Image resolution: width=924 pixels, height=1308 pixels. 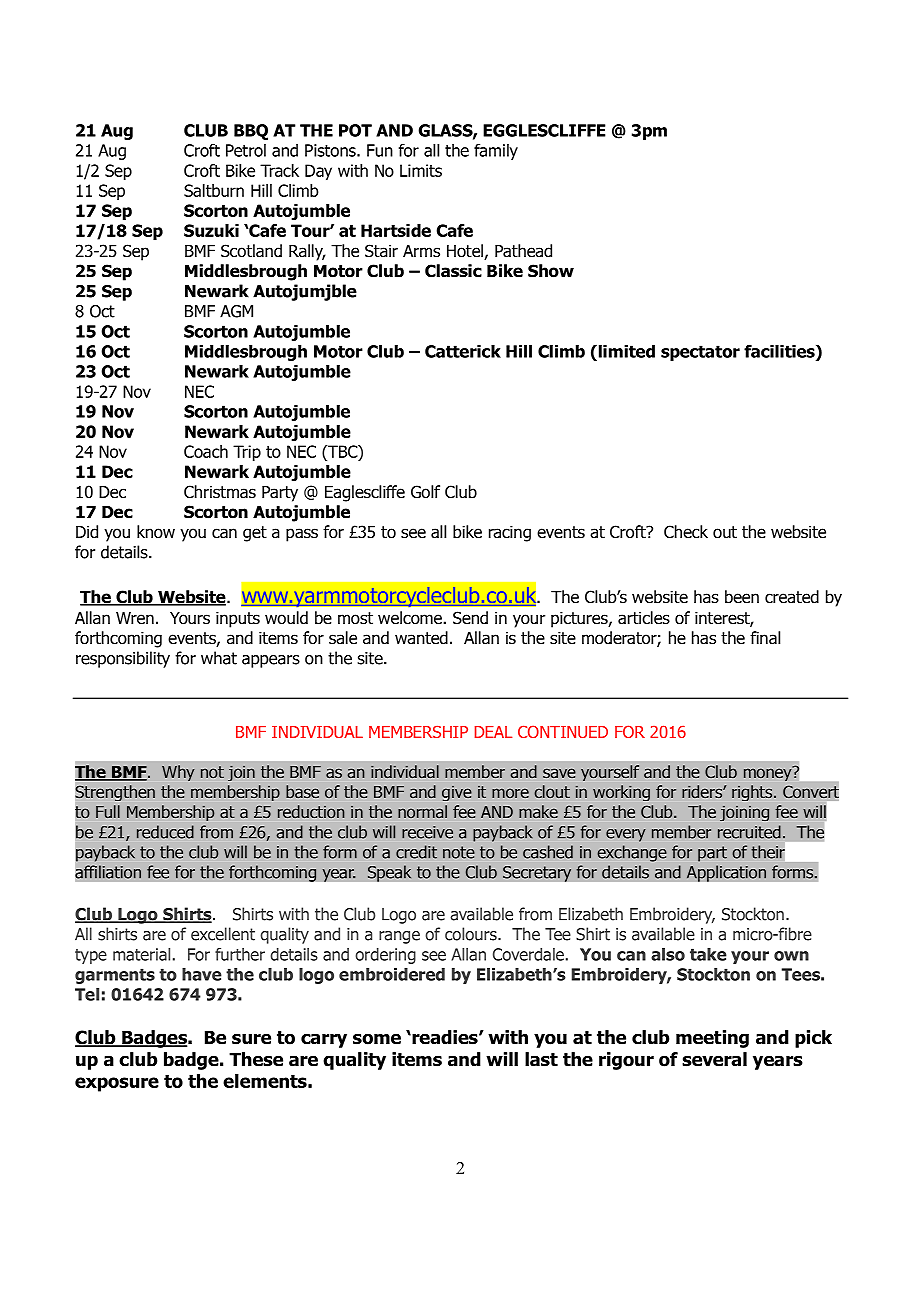 I want to click on money, so click(x=769, y=773).
